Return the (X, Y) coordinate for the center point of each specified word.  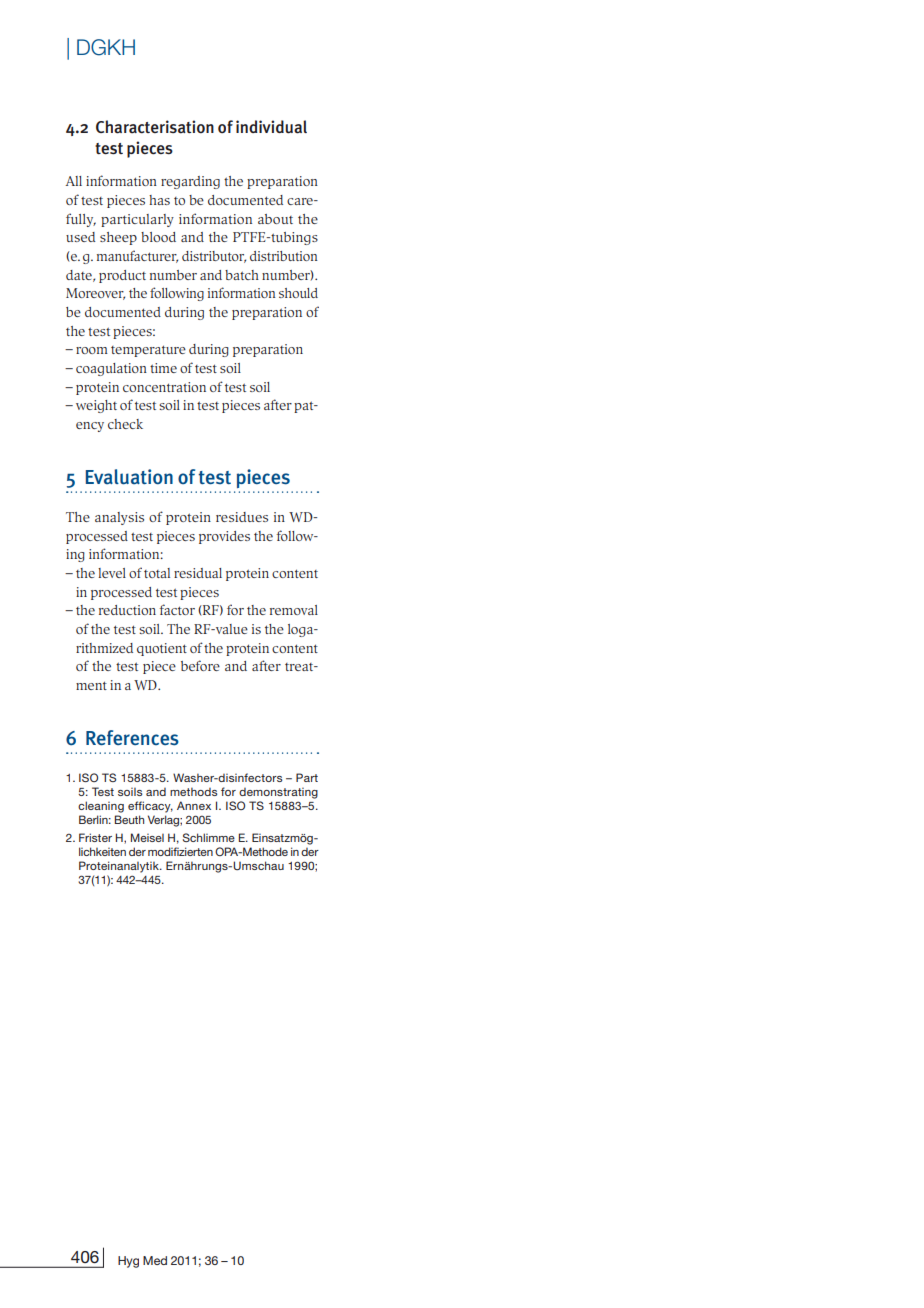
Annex (194, 805)
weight (96, 406)
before (200, 665)
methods (193, 791)
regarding (190, 182)
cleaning (101, 807)
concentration (164, 387)
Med (155, 1260)
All (74, 181)
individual (271, 127)
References (132, 738)
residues (242, 517)
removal (294, 610)
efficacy (150, 807)
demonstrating (278, 793)
